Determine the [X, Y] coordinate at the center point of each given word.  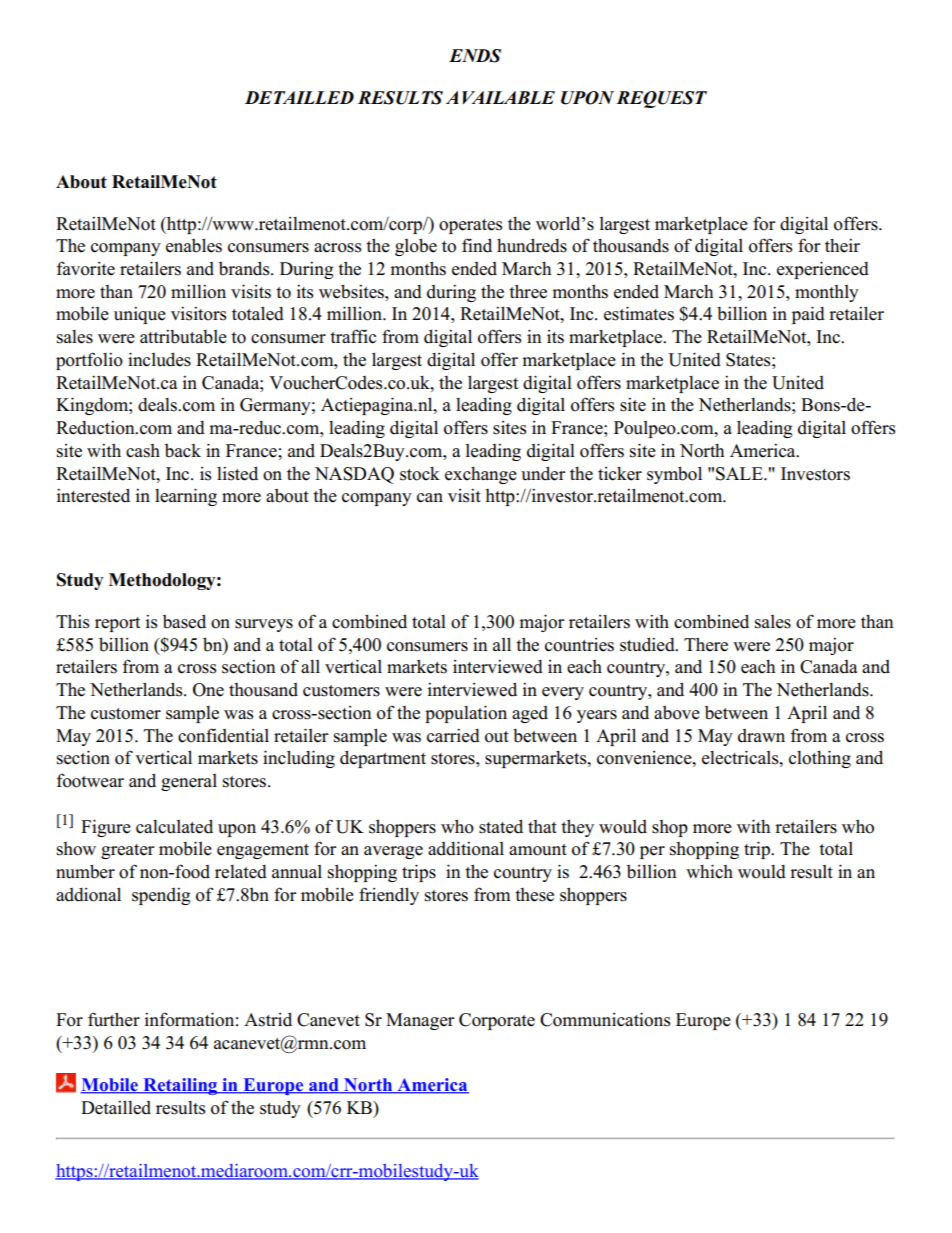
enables [194, 245]
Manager [420, 1021]
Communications [605, 1019]
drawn [761, 736]
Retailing [180, 1086]
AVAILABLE [500, 97]
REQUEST [661, 99]
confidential [223, 735]
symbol [674, 475]
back [183, 451]
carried [453, 735]
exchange [481, 475]
